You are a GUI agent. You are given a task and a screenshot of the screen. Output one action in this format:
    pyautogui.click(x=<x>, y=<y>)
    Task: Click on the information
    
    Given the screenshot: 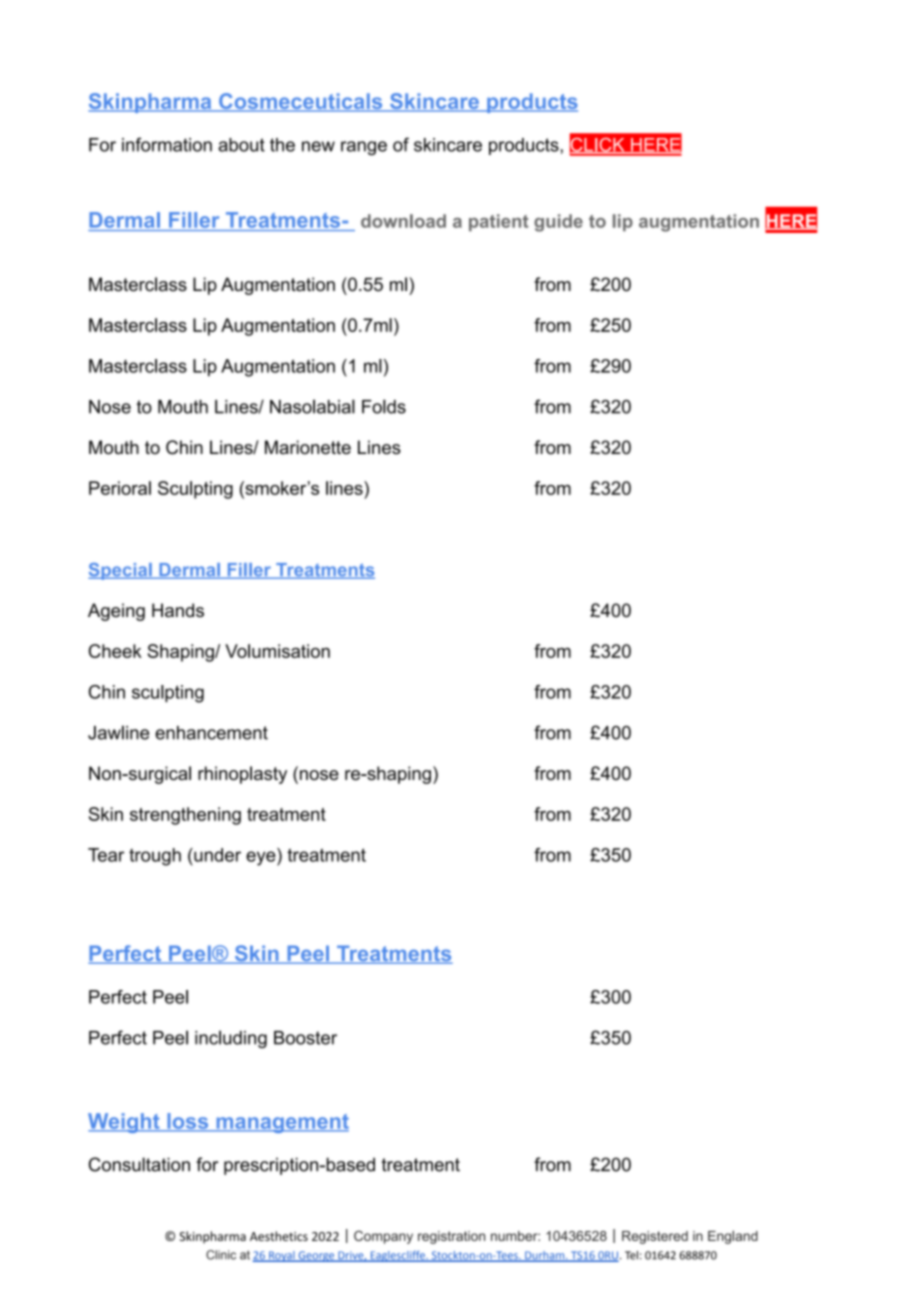 What is the action you would take?
    pyautogui.click(x=167, y=144)
